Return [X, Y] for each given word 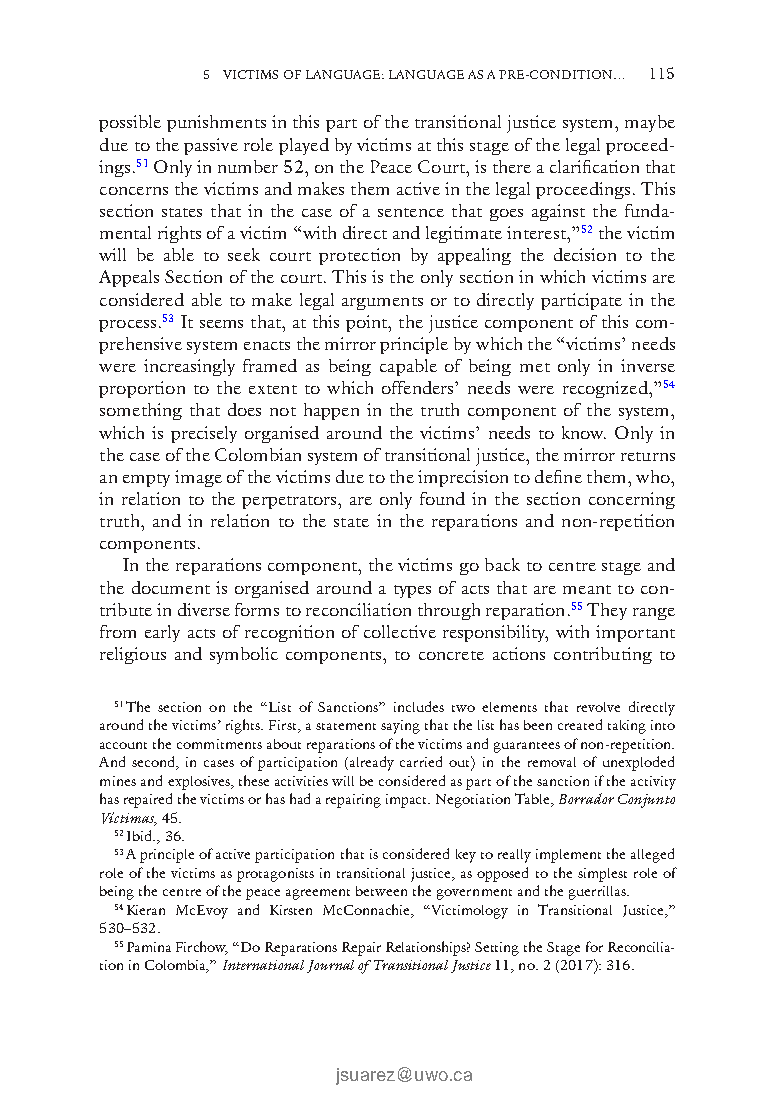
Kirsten [291, 910]
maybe [650, 123]
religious [133, 655]
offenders [419, 387]
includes [419, 706]
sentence [411, 212]
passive [211, 146]
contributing [603, 655]
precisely [204, 434]
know [584, 432]
